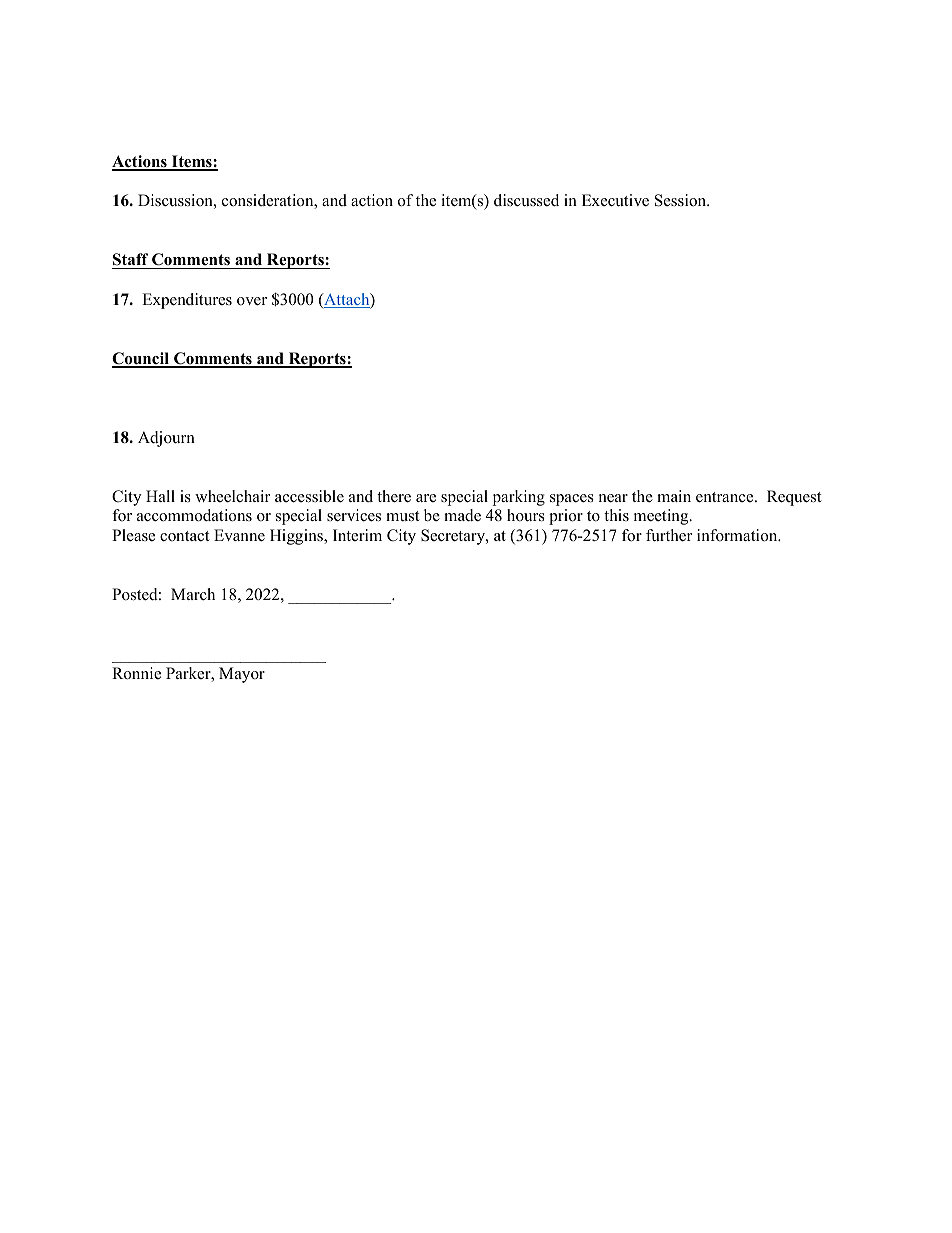 The height and width of the screenshot is (1233, 952). I want to click on wheelchair, so click(232, 496).
